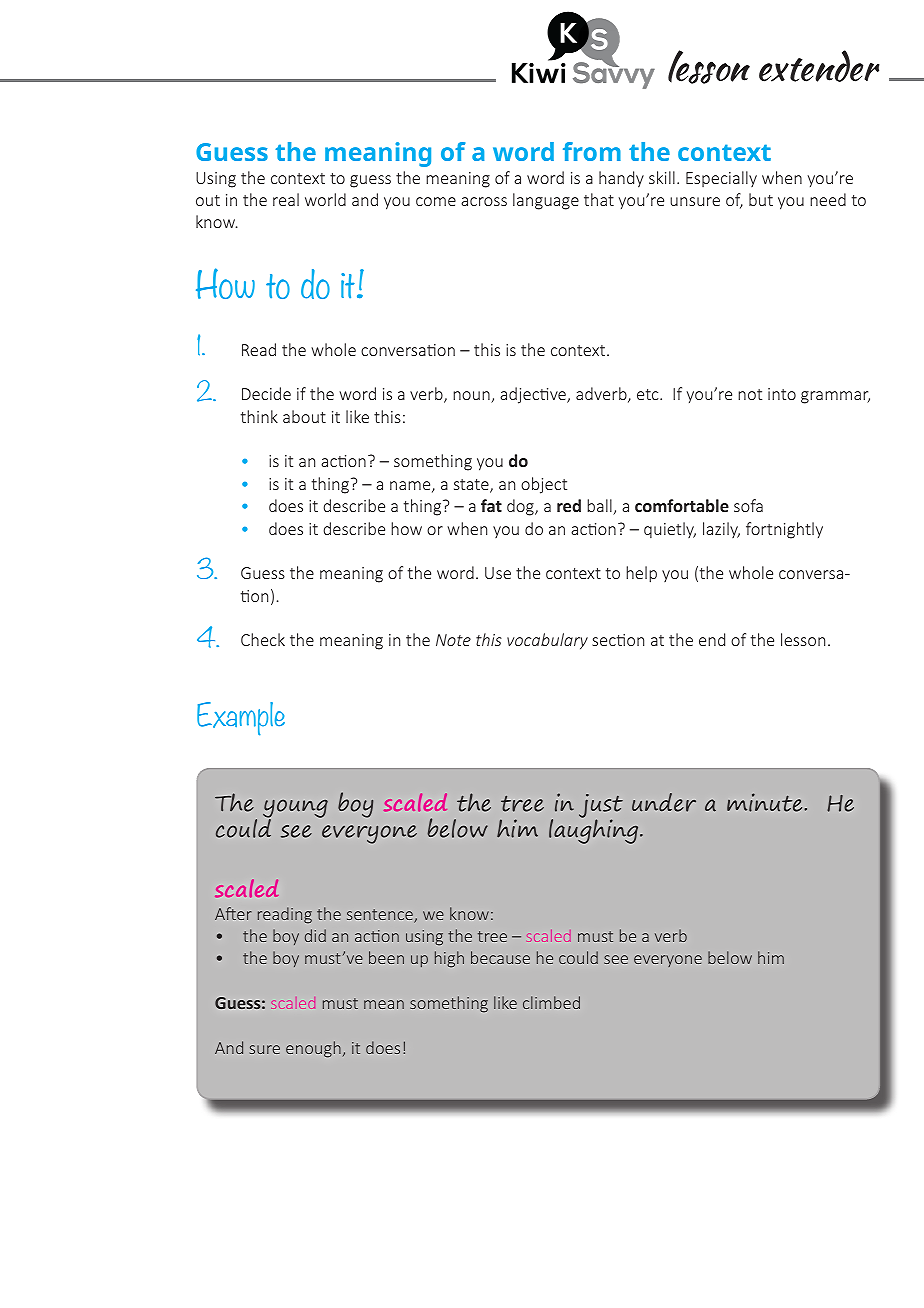 The image size is (924, 1308). Describe the element at coordinates (286, 199) in the image. I see `real` at that location.
